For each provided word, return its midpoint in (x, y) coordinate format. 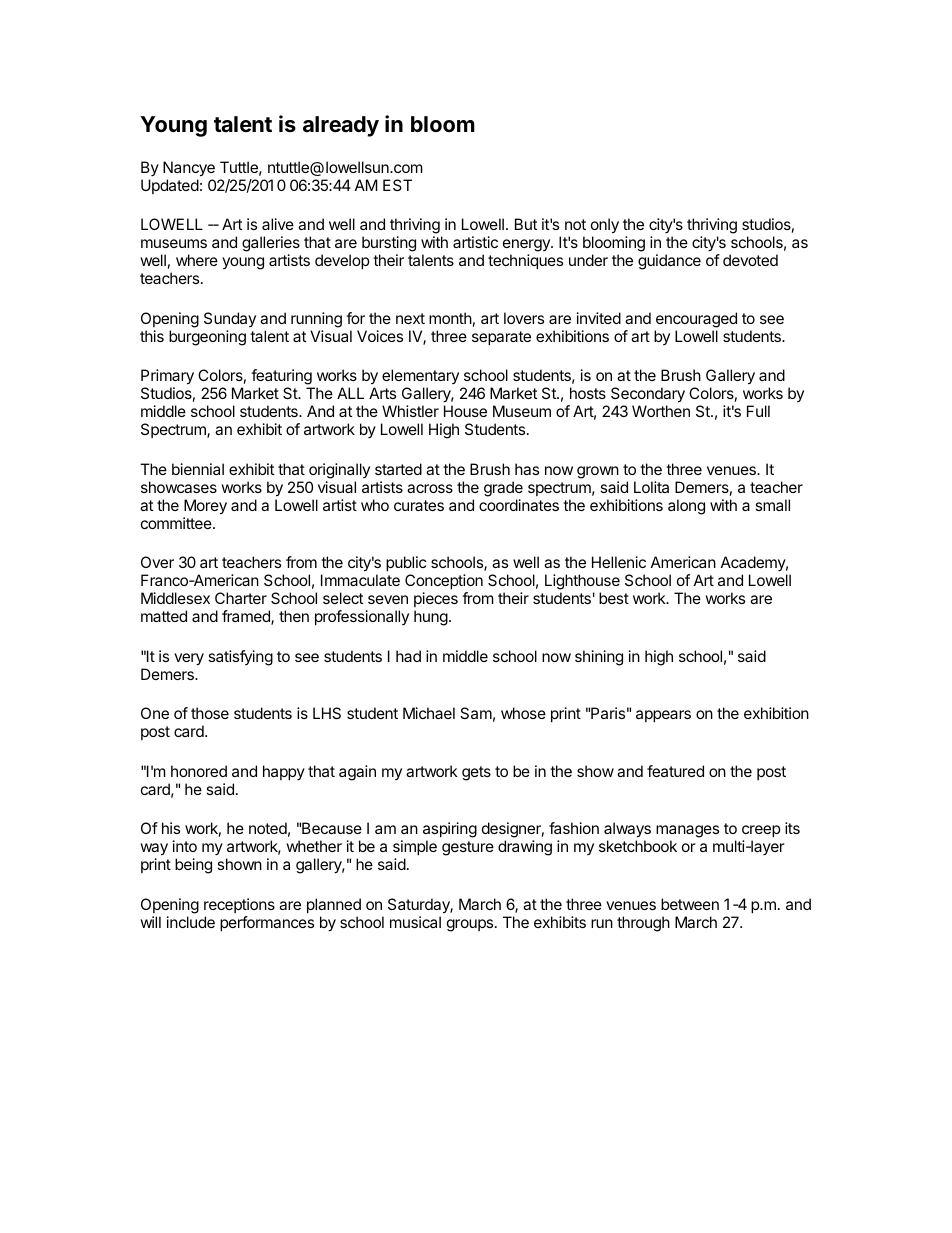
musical (415, 922)
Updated (170, 186)
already (341, 126)
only (605, 227)
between (690, 904)
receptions (239, 905)
